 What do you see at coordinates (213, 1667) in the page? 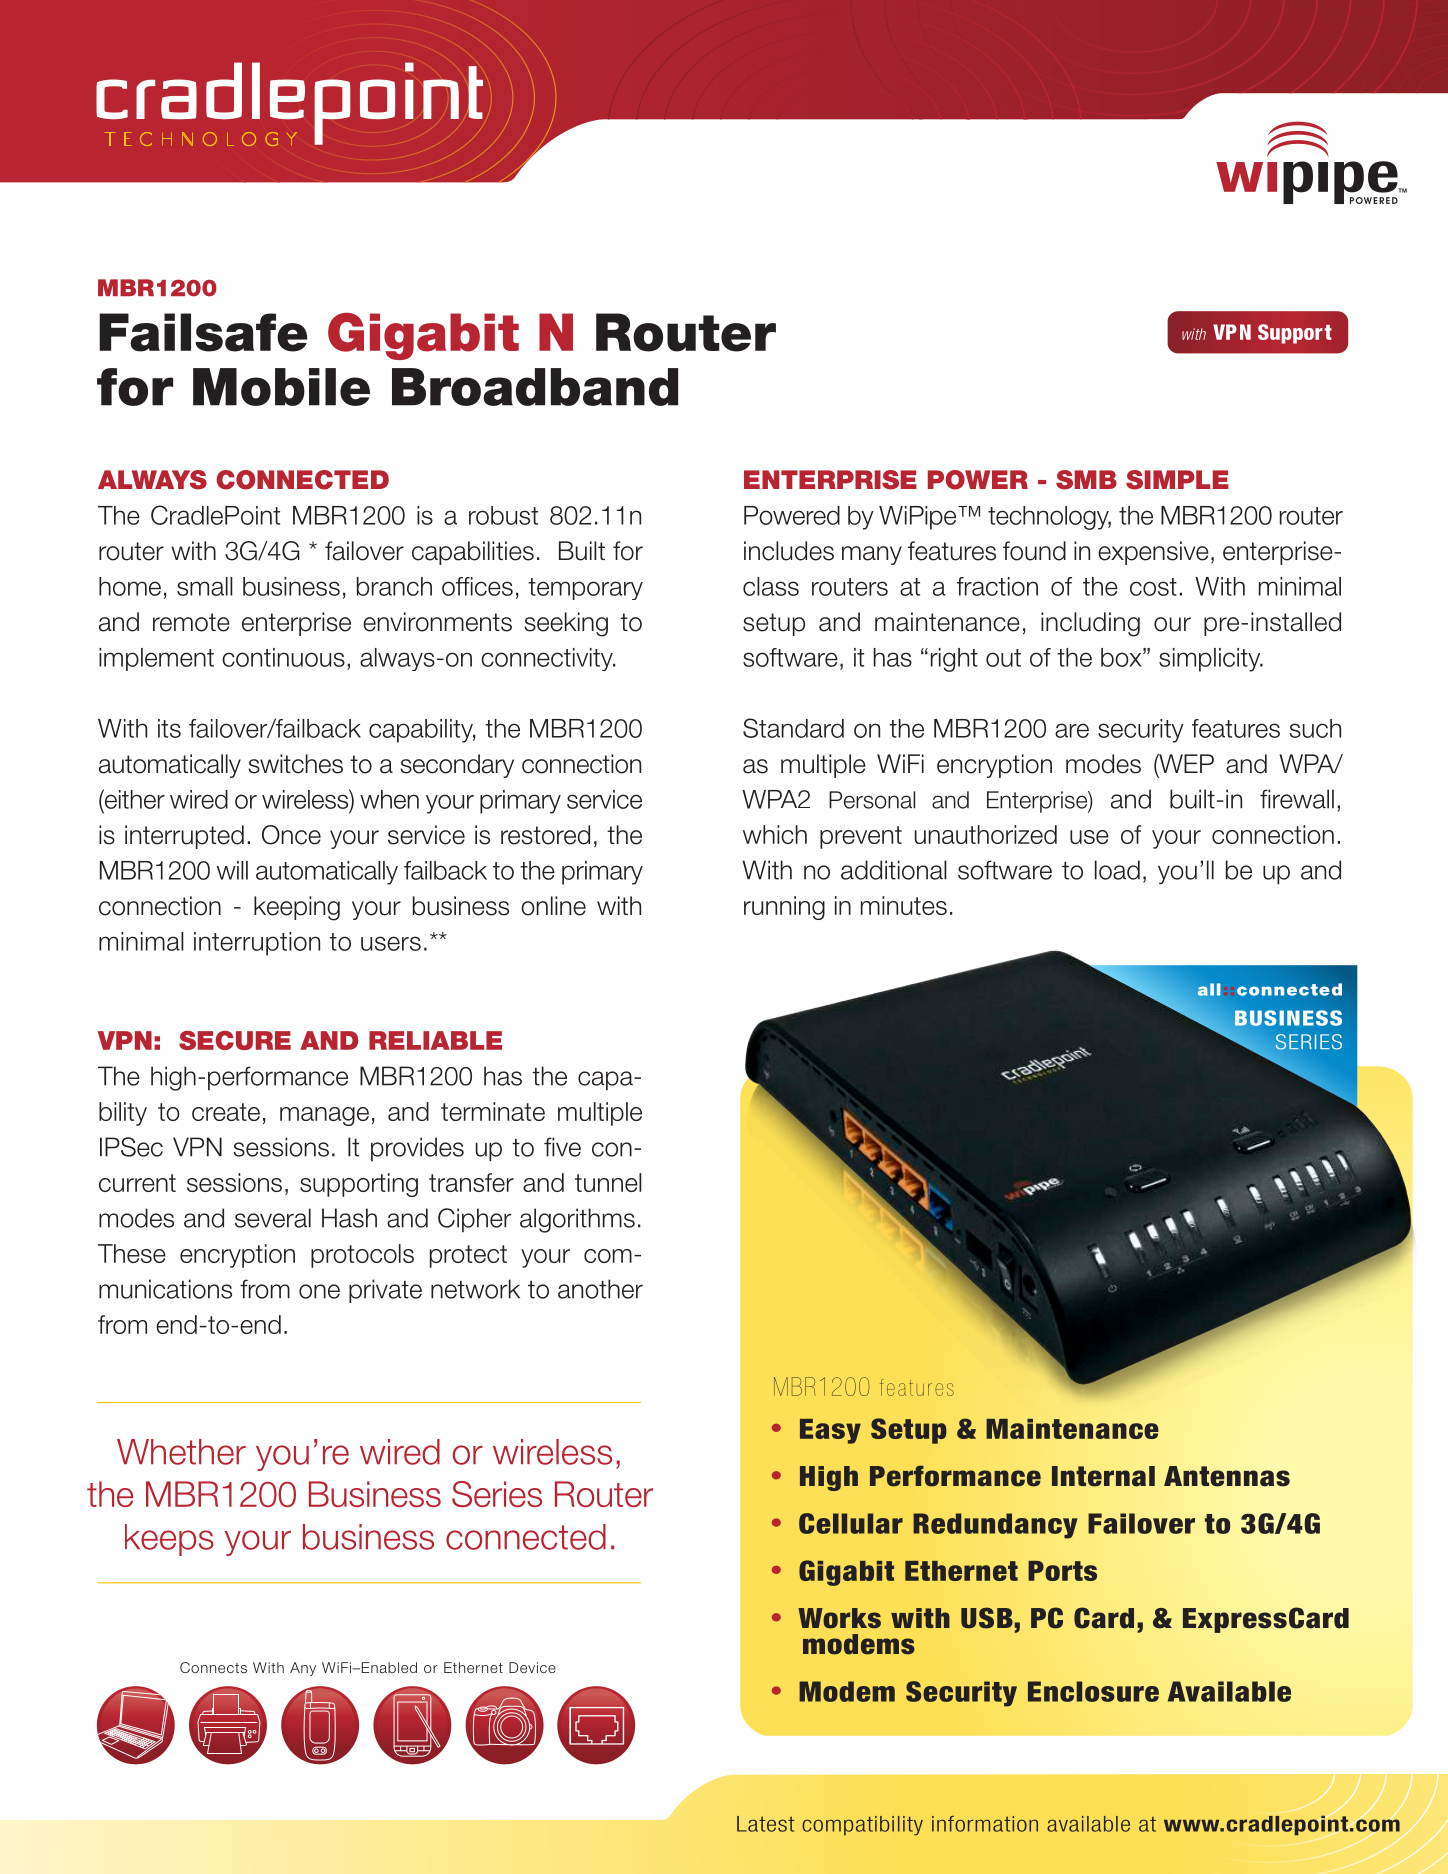
I see `Connects` at bounding box center [213, 1667].
